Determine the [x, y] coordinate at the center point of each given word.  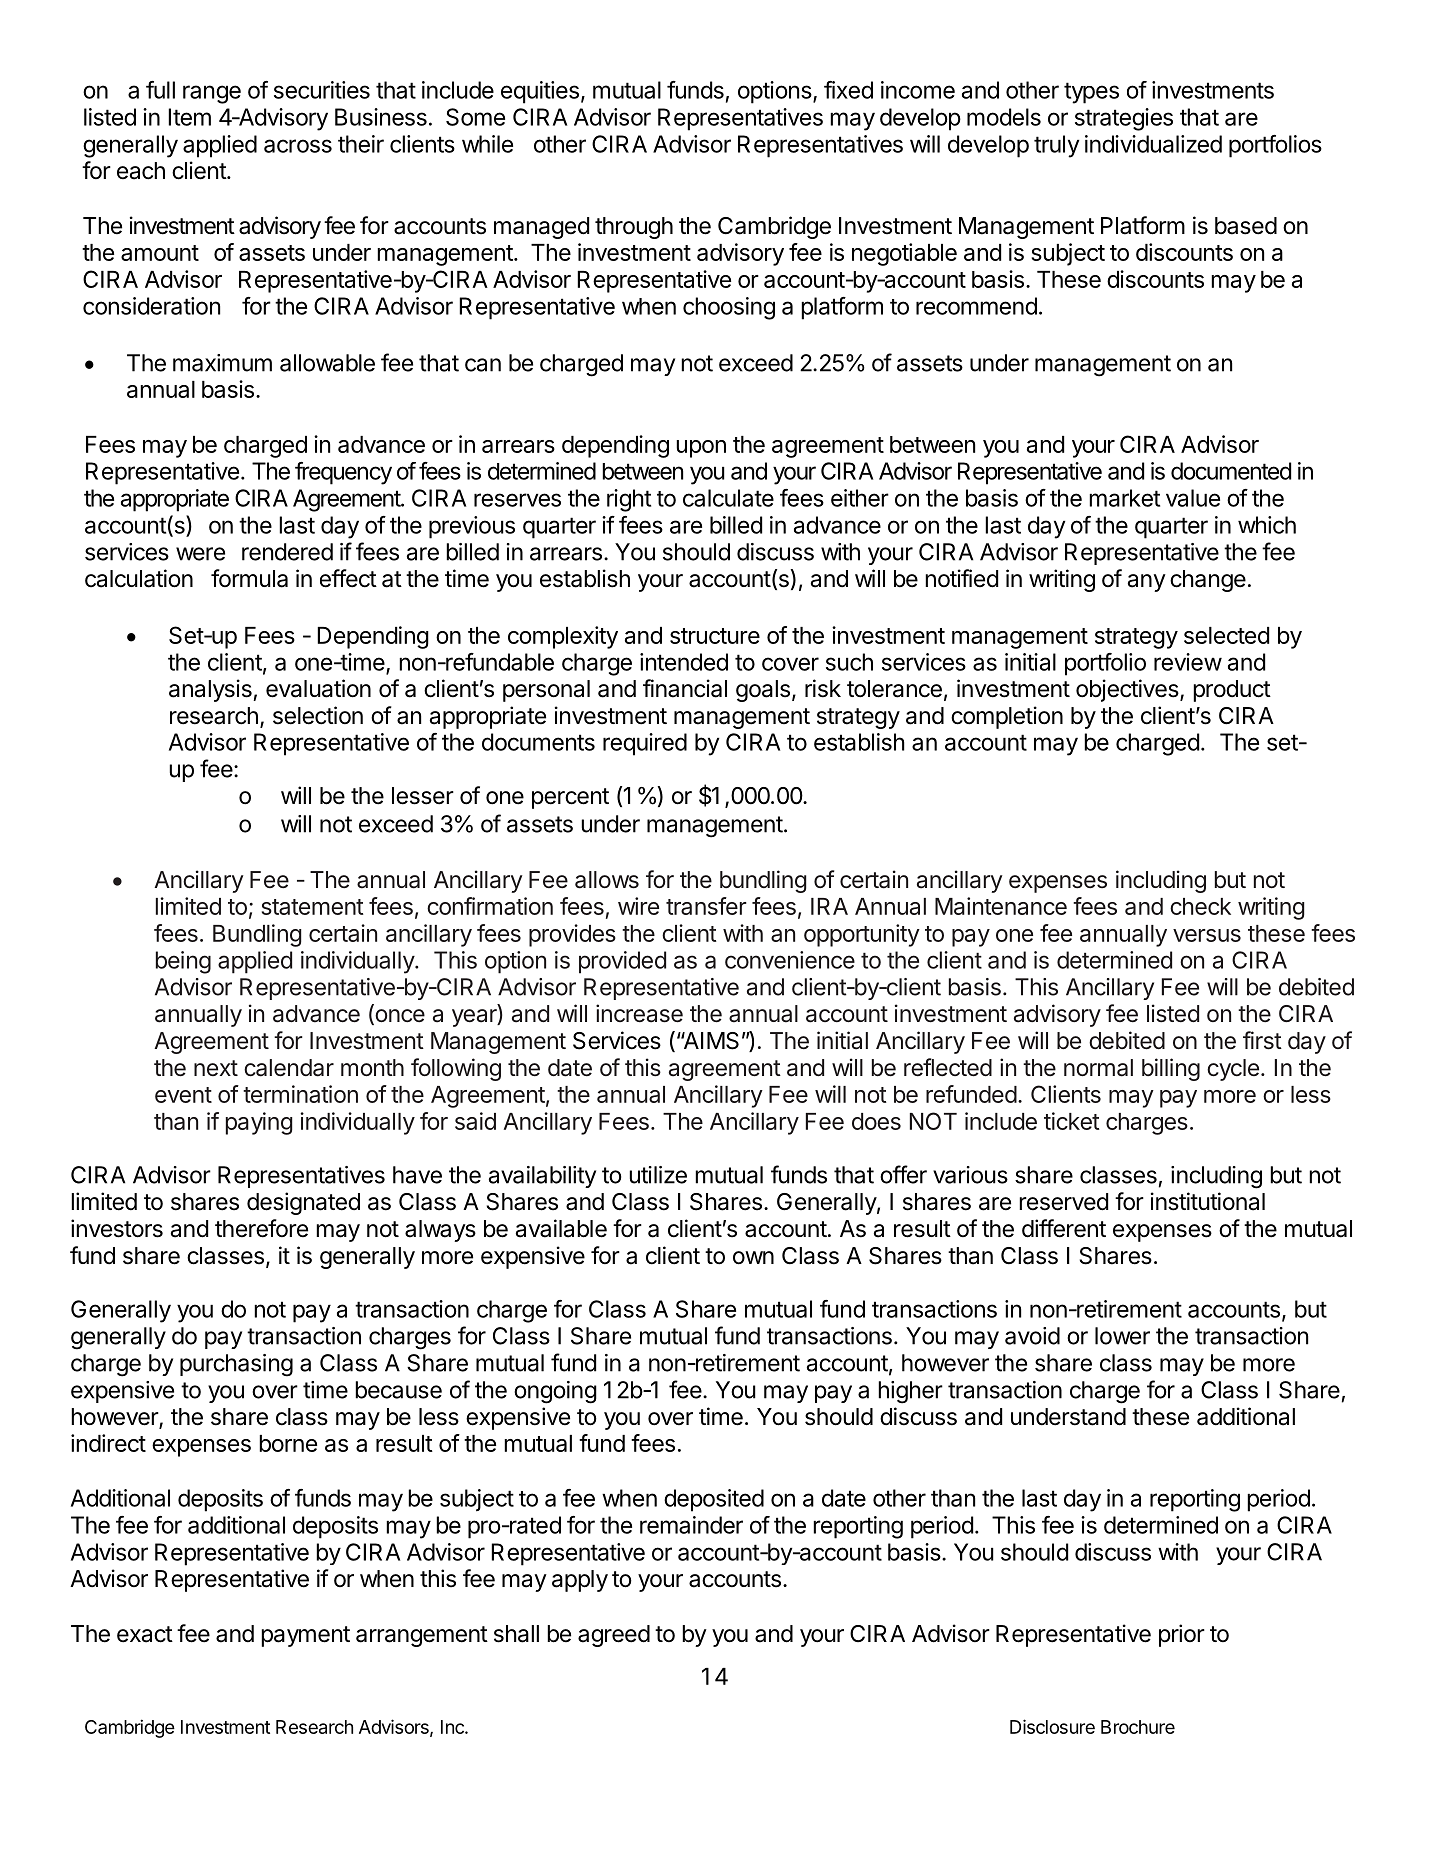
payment [305, 1636]
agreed [614, 1636]
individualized [1153, 144]
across [298, 146]
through [634, 228]
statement [313, 907]
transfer [706, 906]
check [1200, 906]
